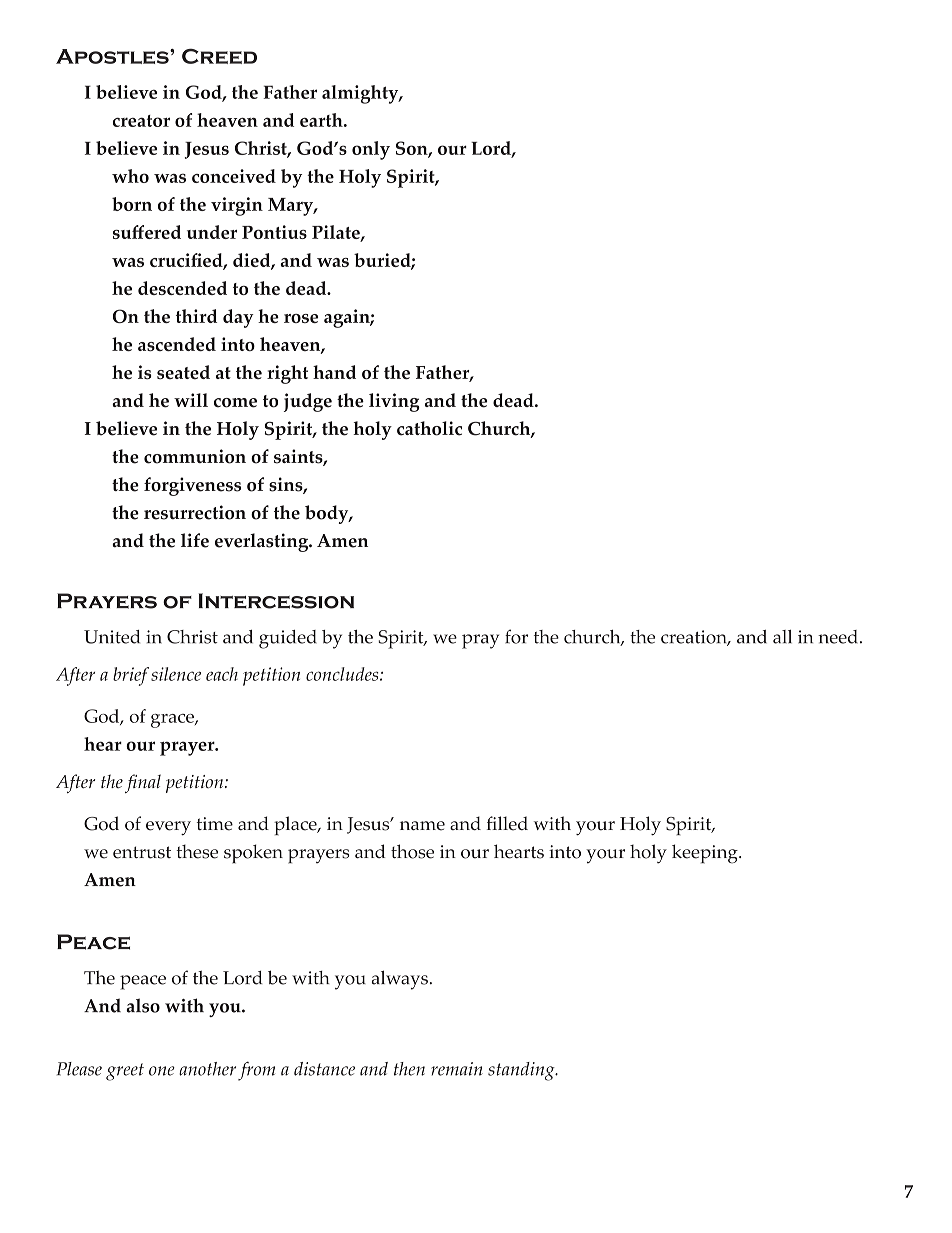 The width and height of the screenshot is (952, 1233). Describe the element at coordinates (276, 601) in the screenshot. I see `Intercession` at that location.
